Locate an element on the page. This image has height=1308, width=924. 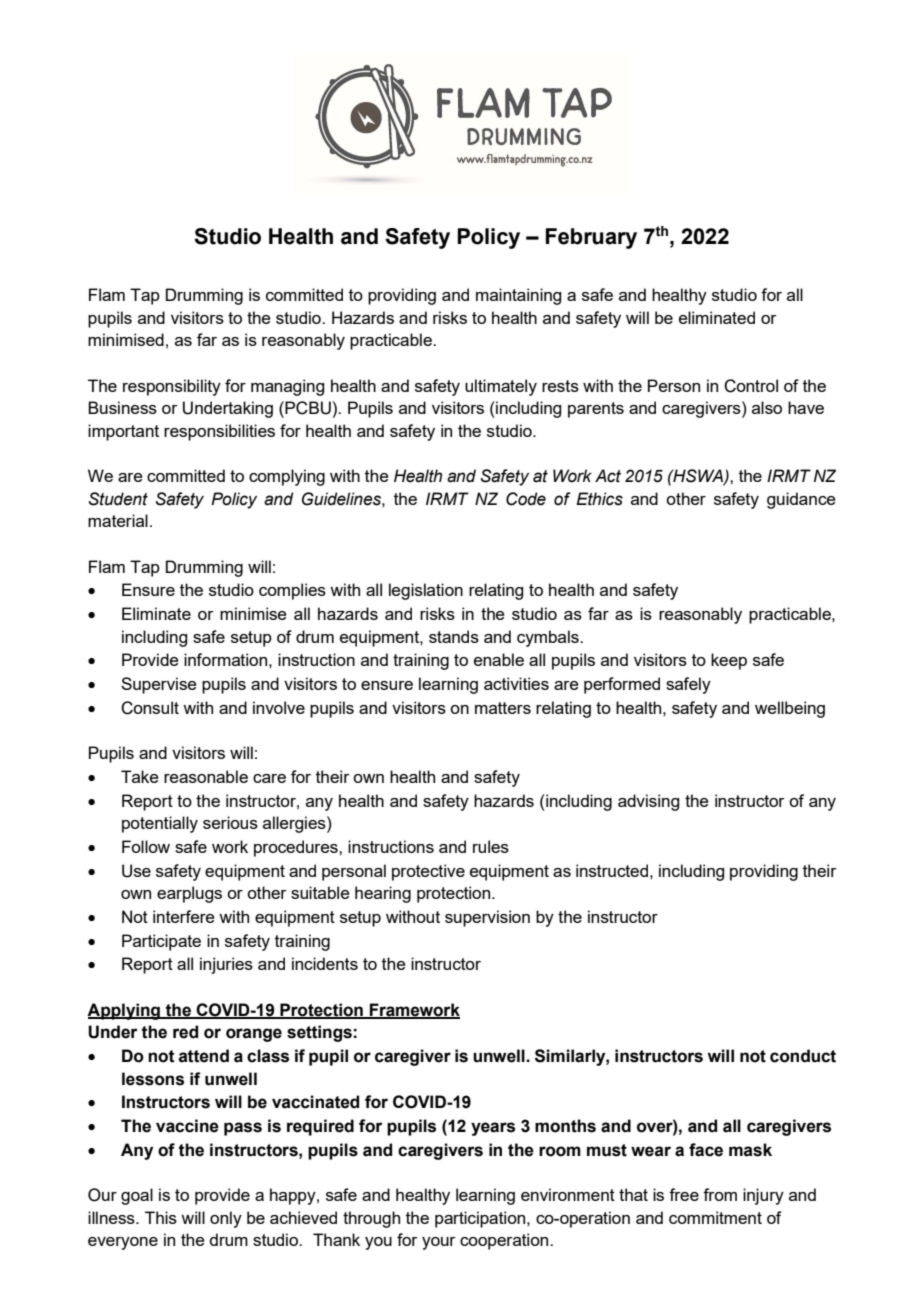
complies is located at coordinates (292, 591).
